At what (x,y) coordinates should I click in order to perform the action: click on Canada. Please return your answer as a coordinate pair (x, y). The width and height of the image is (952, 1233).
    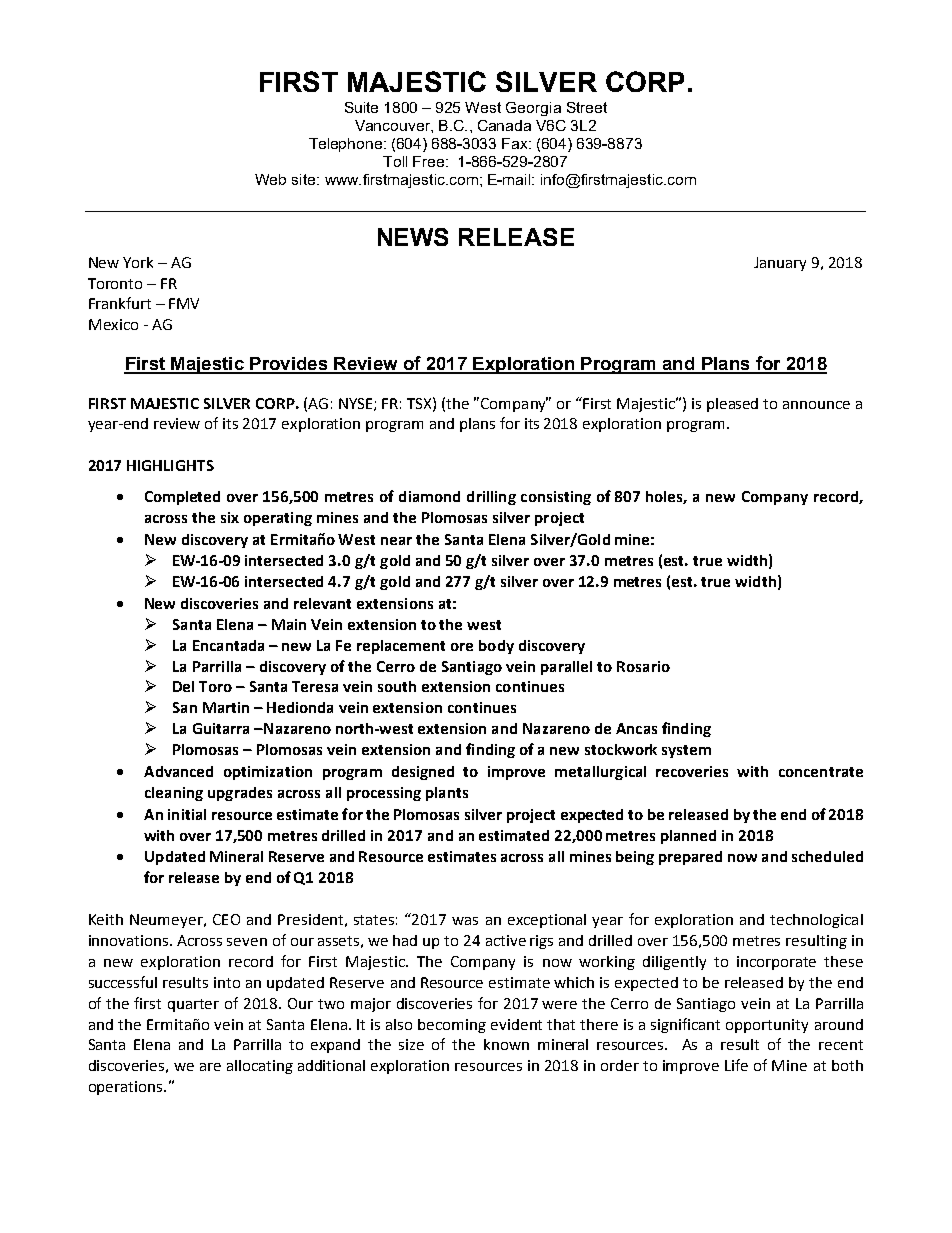
    Looking at the image, I should click on (504, 125).
